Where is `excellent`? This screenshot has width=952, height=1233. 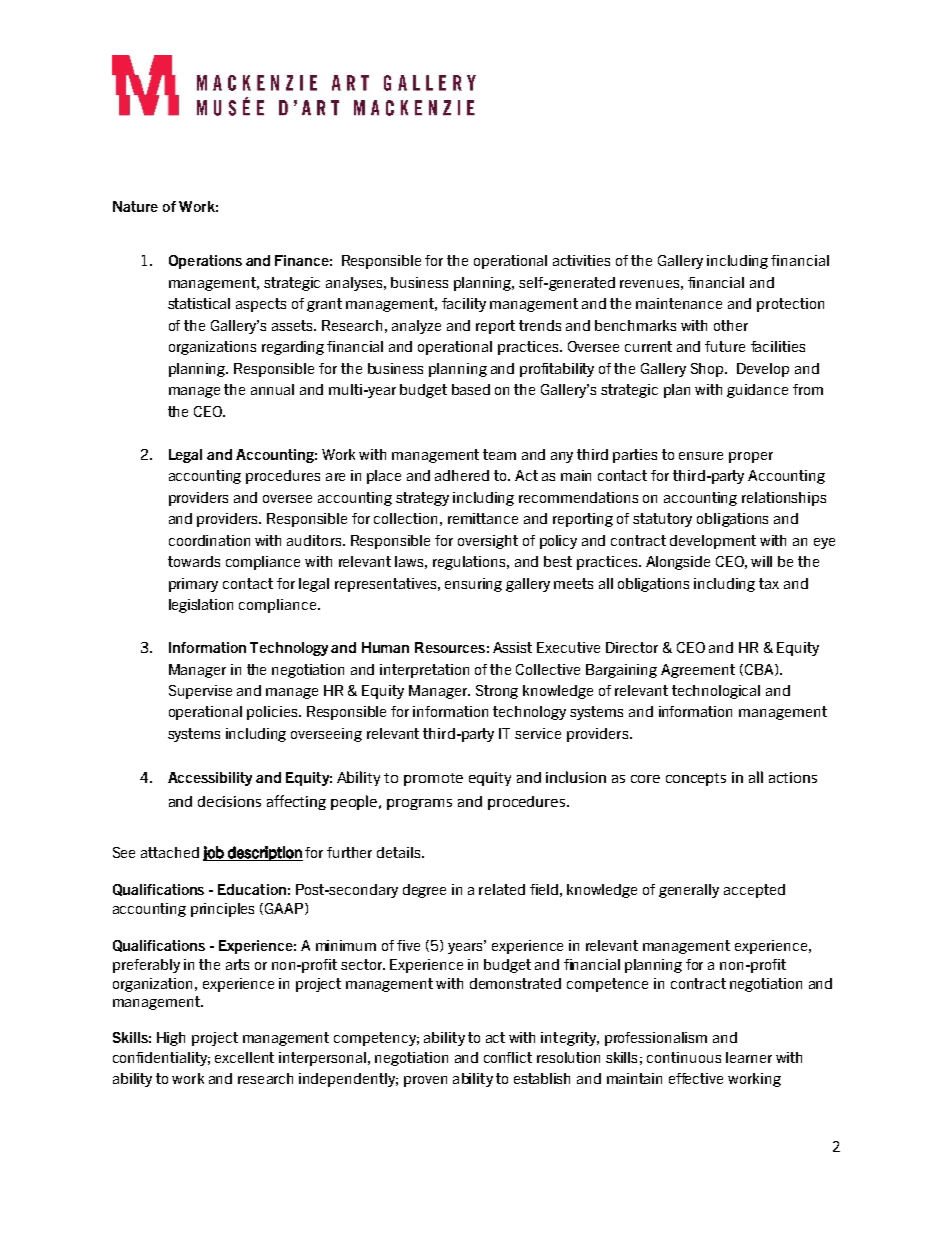
excellent is located at coordinates (244, 1057).
